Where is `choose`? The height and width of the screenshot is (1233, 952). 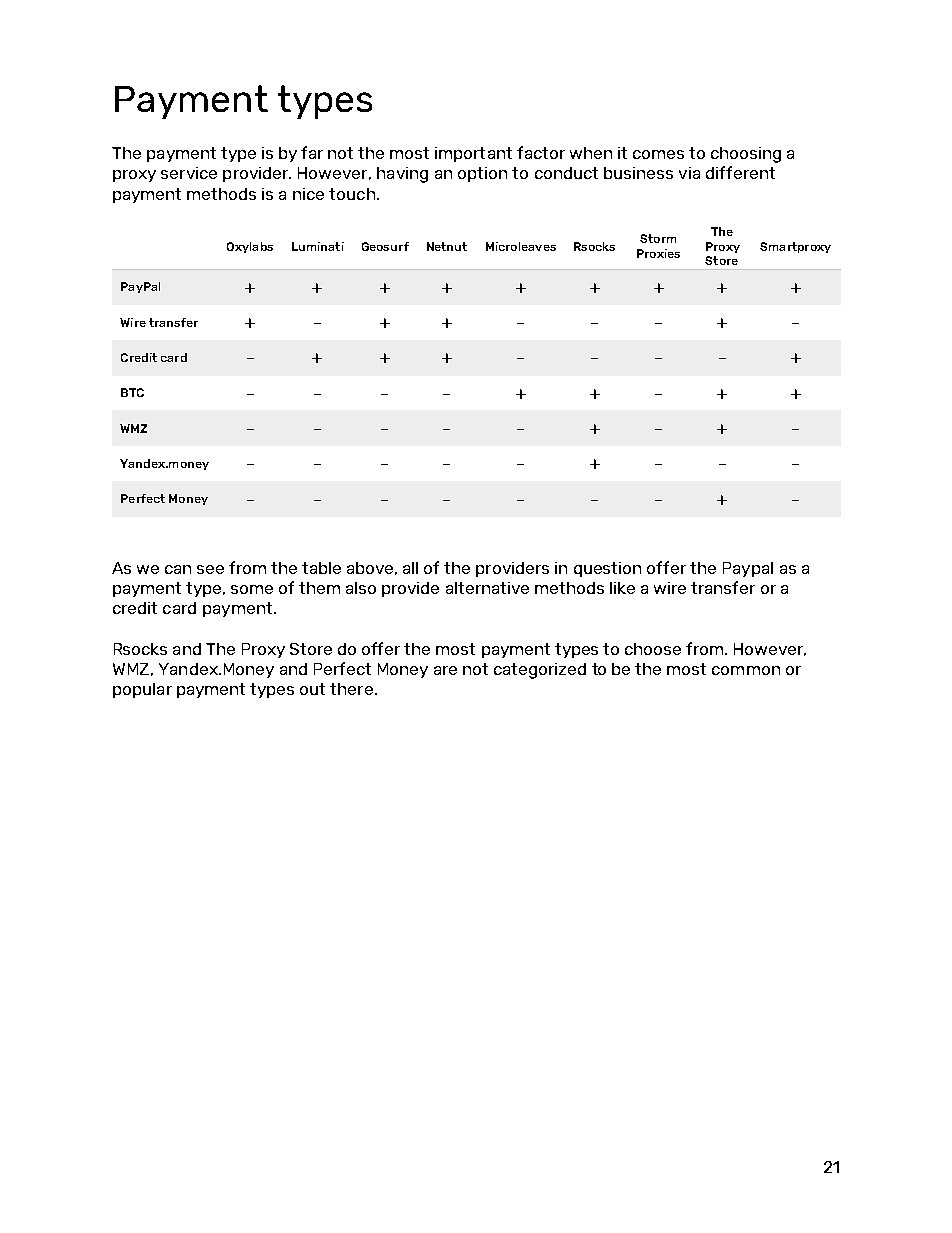 choose is located at coordinates (653, 649).
